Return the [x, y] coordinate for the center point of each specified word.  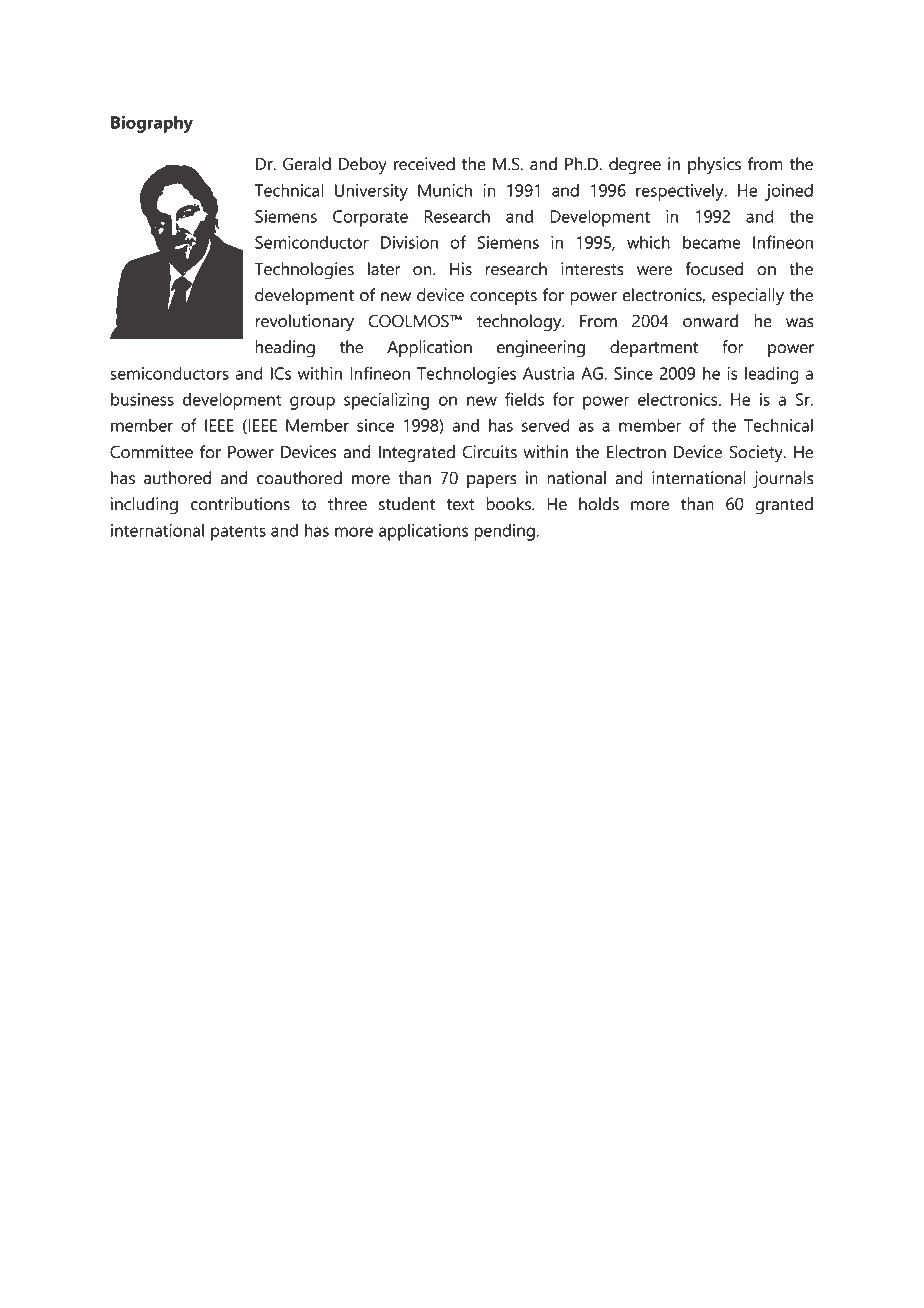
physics [714, 166]
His [461, 269]
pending [504, 532]
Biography [152, 124]
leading [772, 375]
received [424, 164]
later [384, 269]
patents [238, 533]
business [142, 399]
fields [524, 399]
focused [714, 269]
